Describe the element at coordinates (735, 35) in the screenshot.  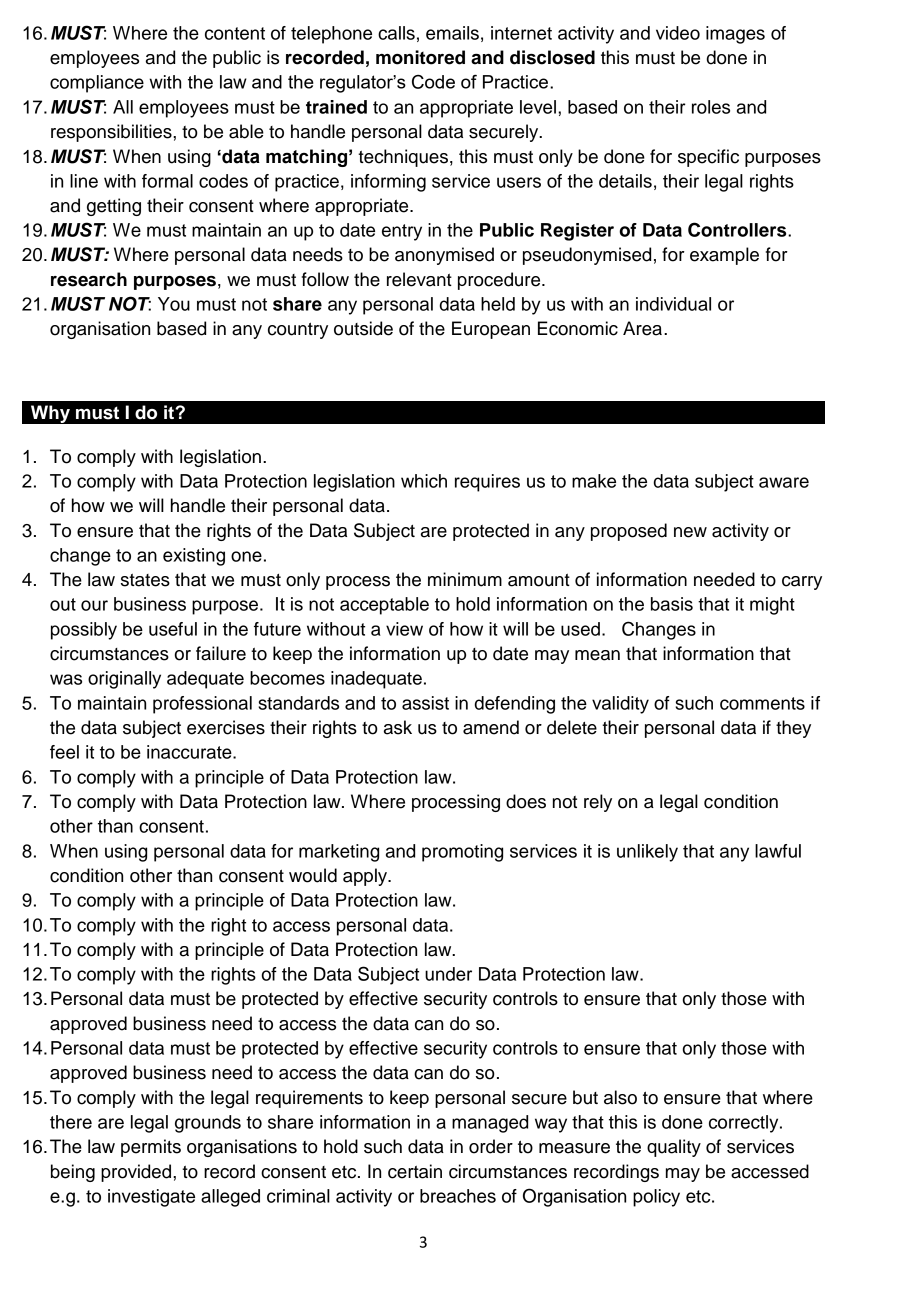
I see `images` at that location.
